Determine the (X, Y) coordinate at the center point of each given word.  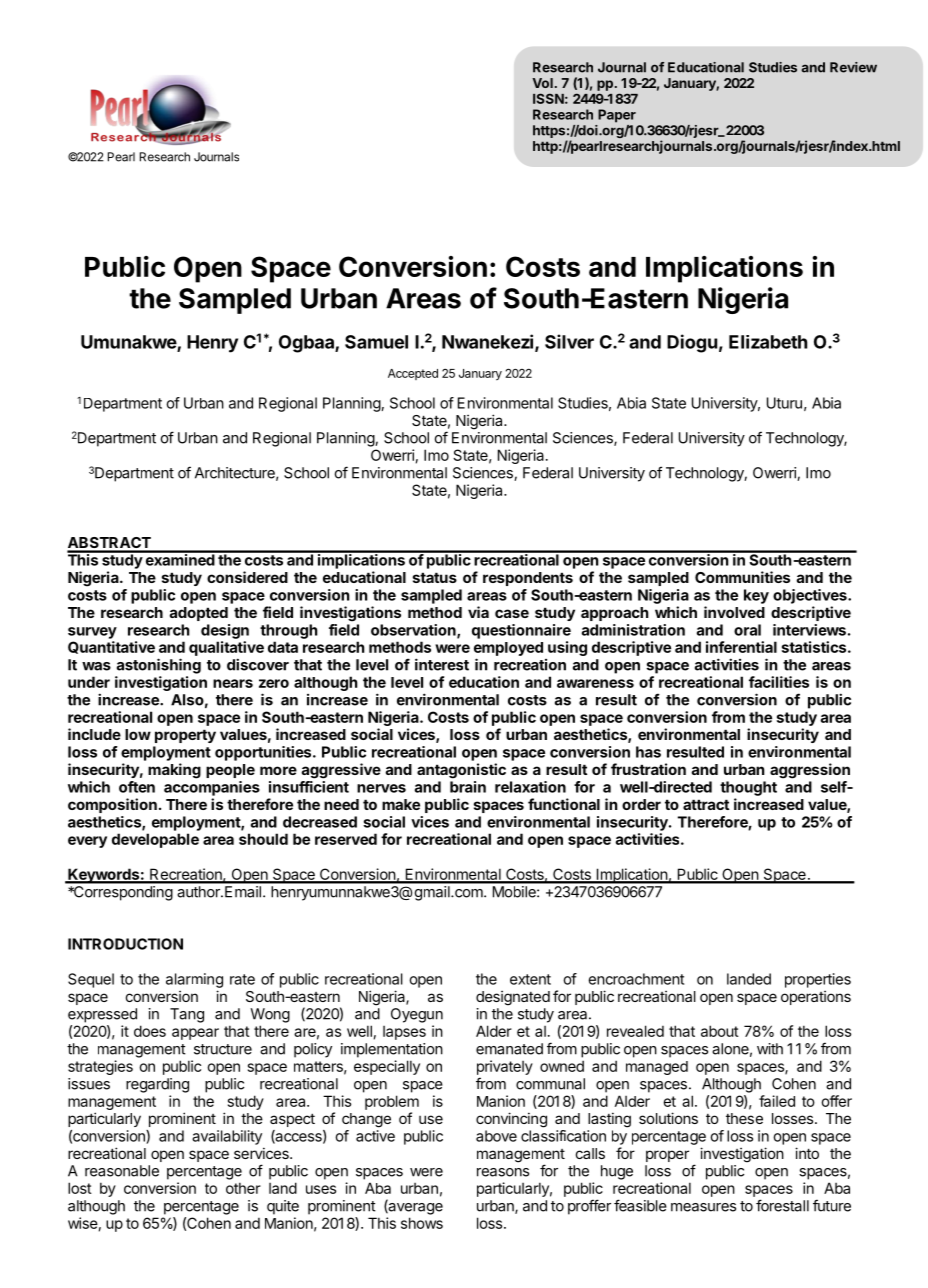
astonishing (159, 666)
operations (816, 998)
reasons (503, 1172)
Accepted (413, 374)
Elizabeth (768, 342)
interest (442, 664)
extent (530, 979)
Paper (617, 116)
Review (853, 67)
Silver (569, 341)
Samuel (376, 342)
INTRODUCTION (125, 944)
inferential (741, 647)
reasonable (122, 1171)
